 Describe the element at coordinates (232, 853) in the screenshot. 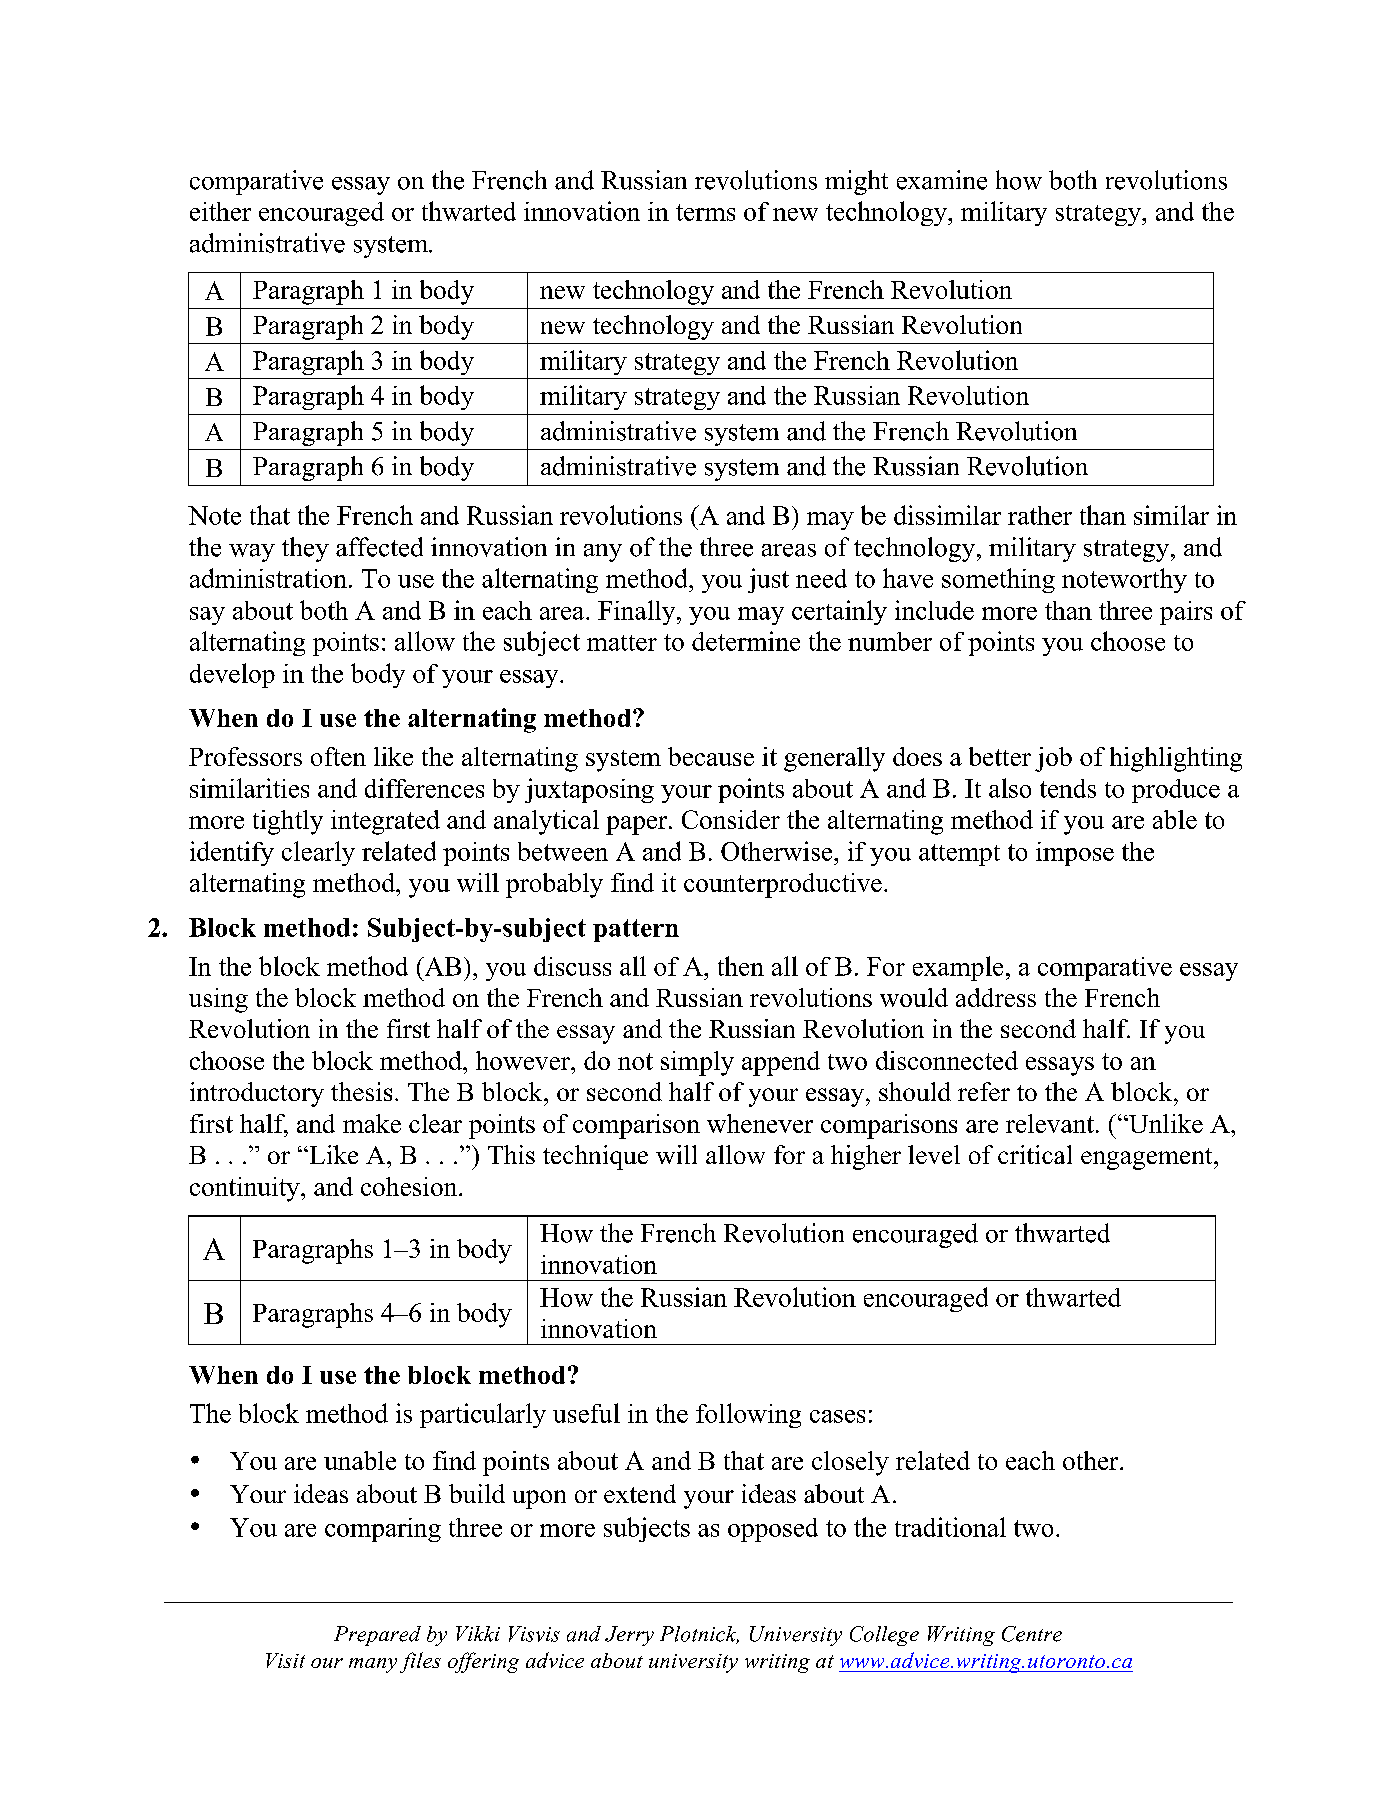

I see `identify` at that location.
